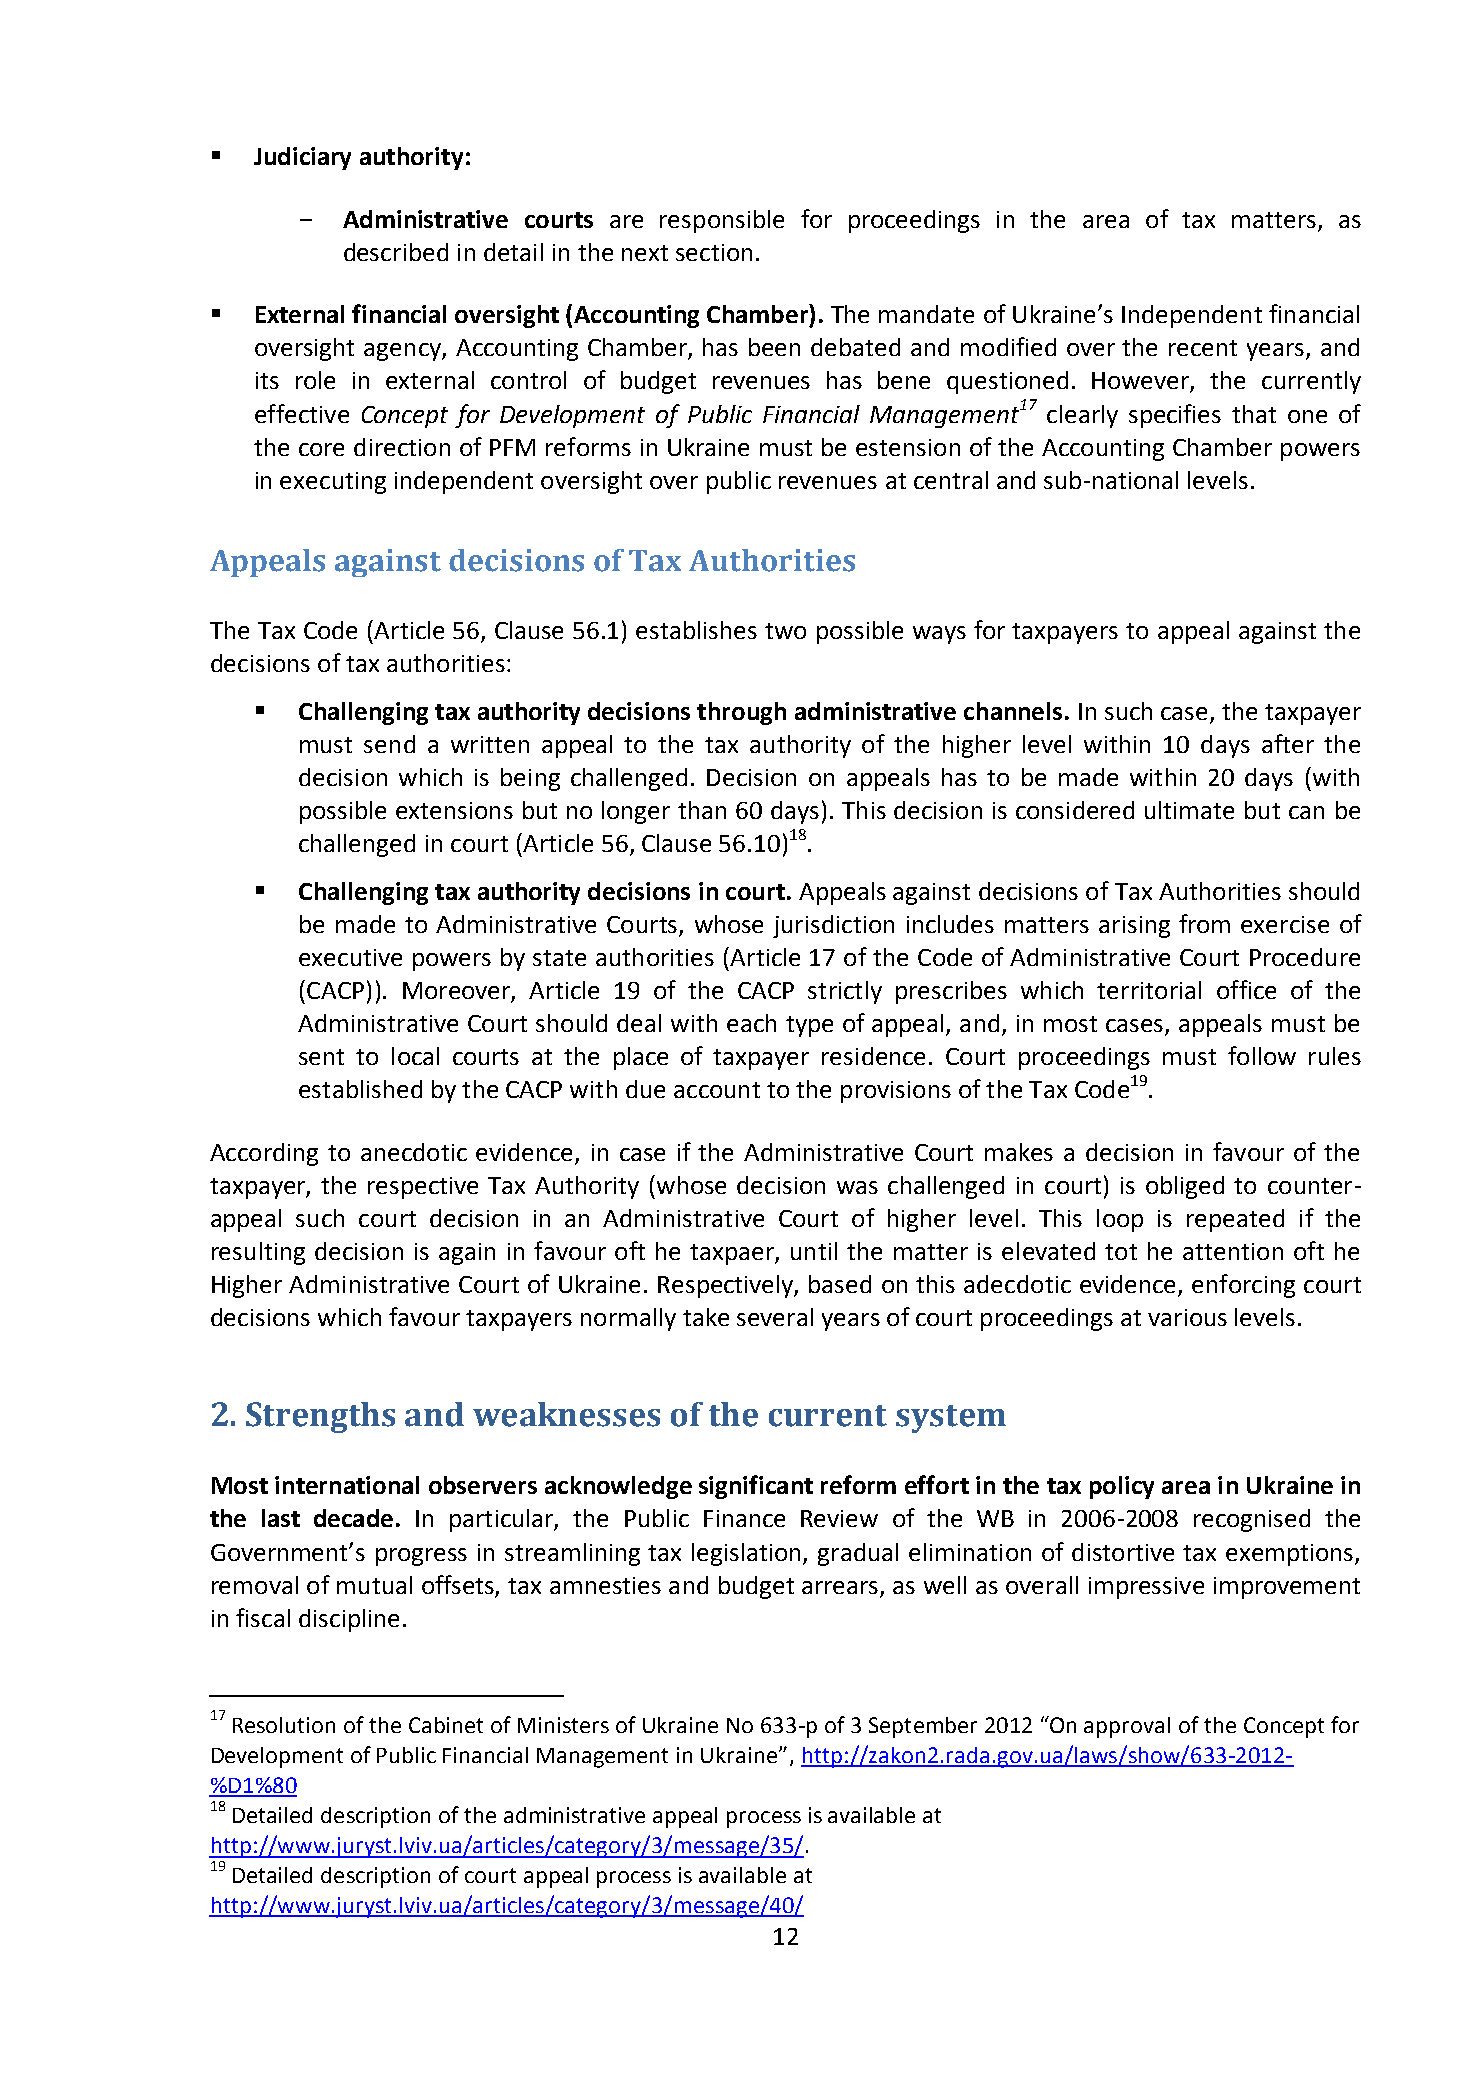 This document has height=2073, width=1466. Describe the element at coordinates (264, 1154) in the document. I see `According` at that location.
